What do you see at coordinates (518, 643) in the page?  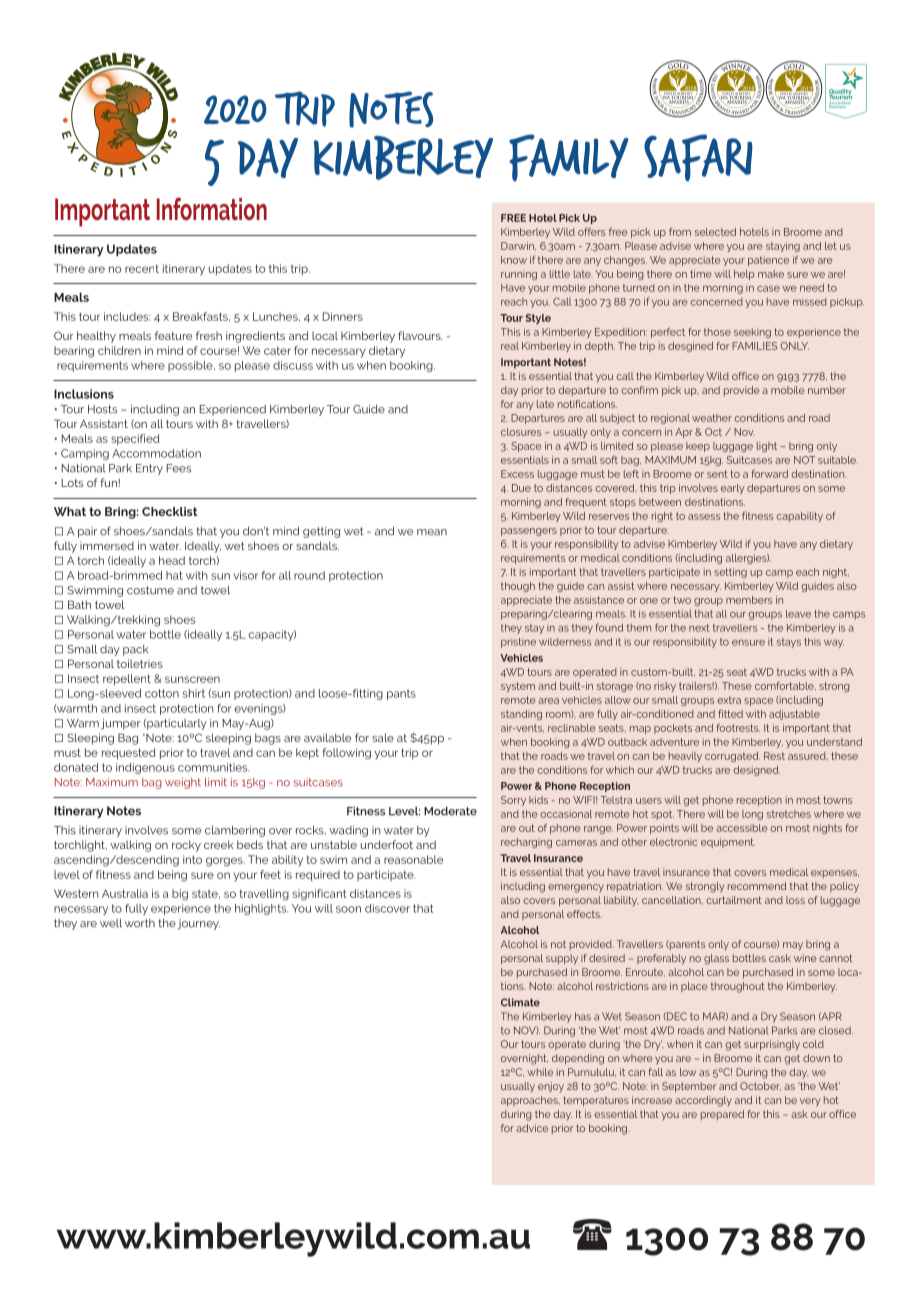 I see `pristine` at bounding box center [518, 643].
